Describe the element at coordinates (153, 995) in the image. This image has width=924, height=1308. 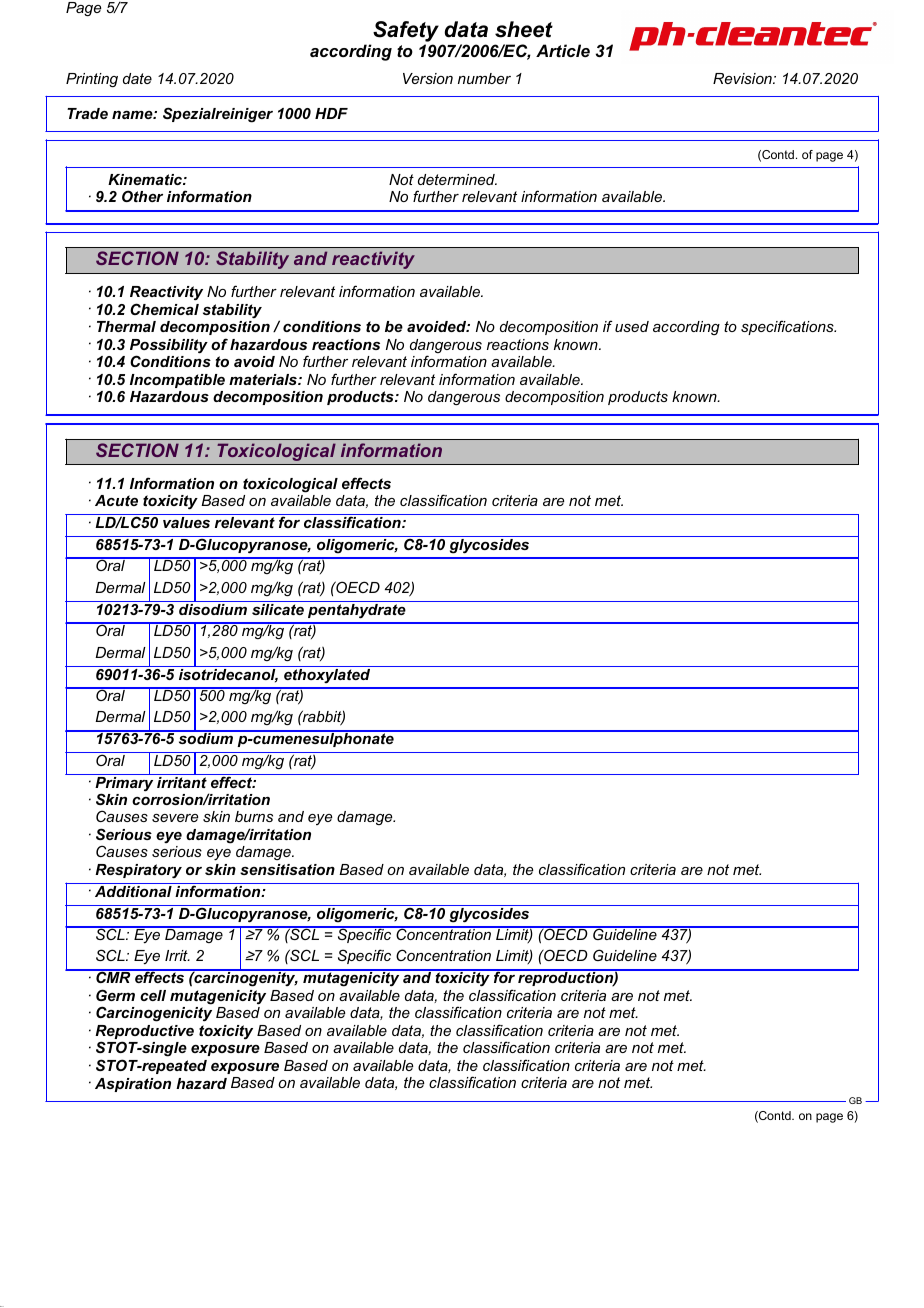
I see `cell` at that location.
